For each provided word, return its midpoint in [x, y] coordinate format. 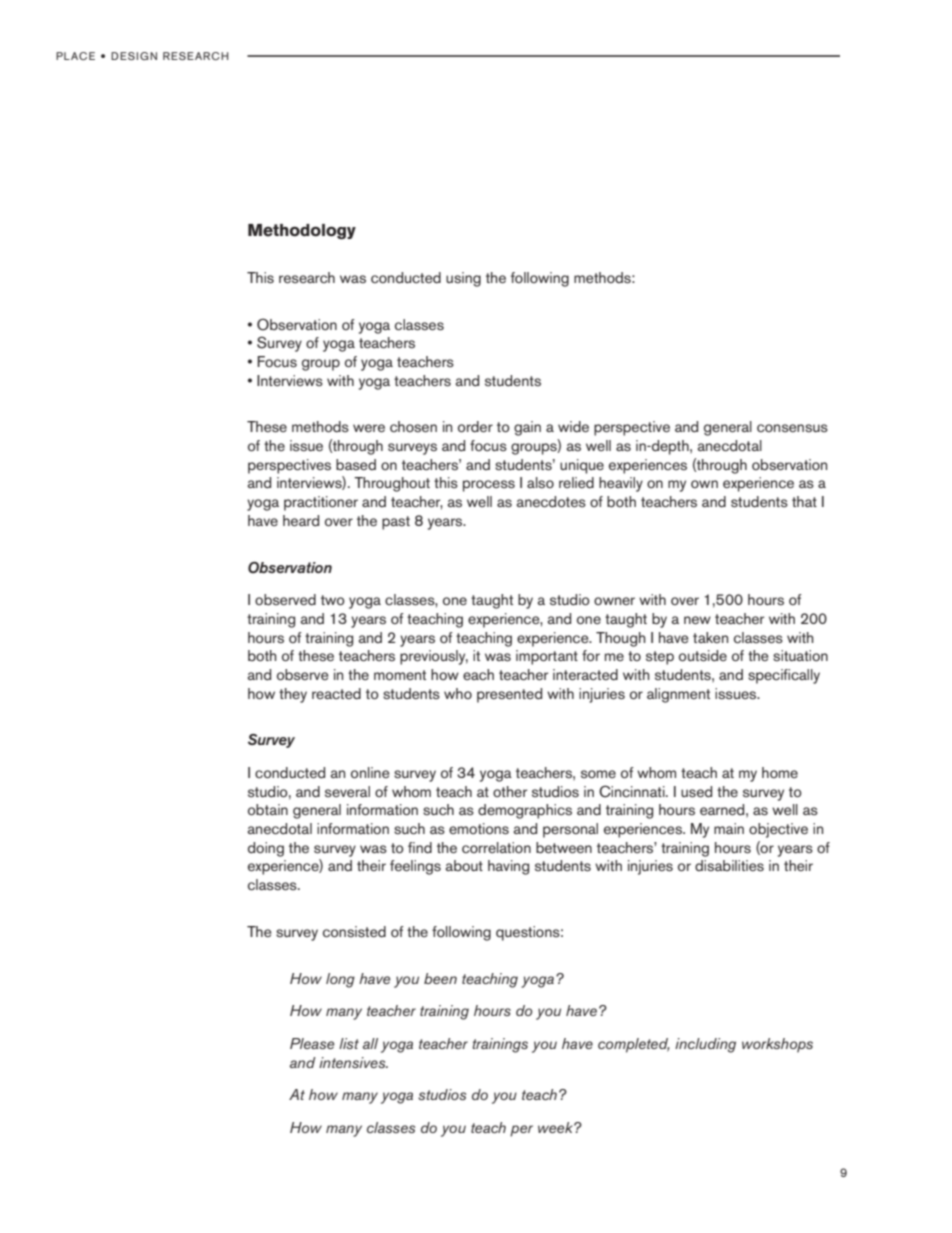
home [780, 772]
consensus [792, 428]
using [463, 279]
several [347, 792]
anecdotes [551, 502]
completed [634, 1045]
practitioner [321, 503]
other [510, 791]
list [349, 1043]
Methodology [302, 231]
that [804, 501]
